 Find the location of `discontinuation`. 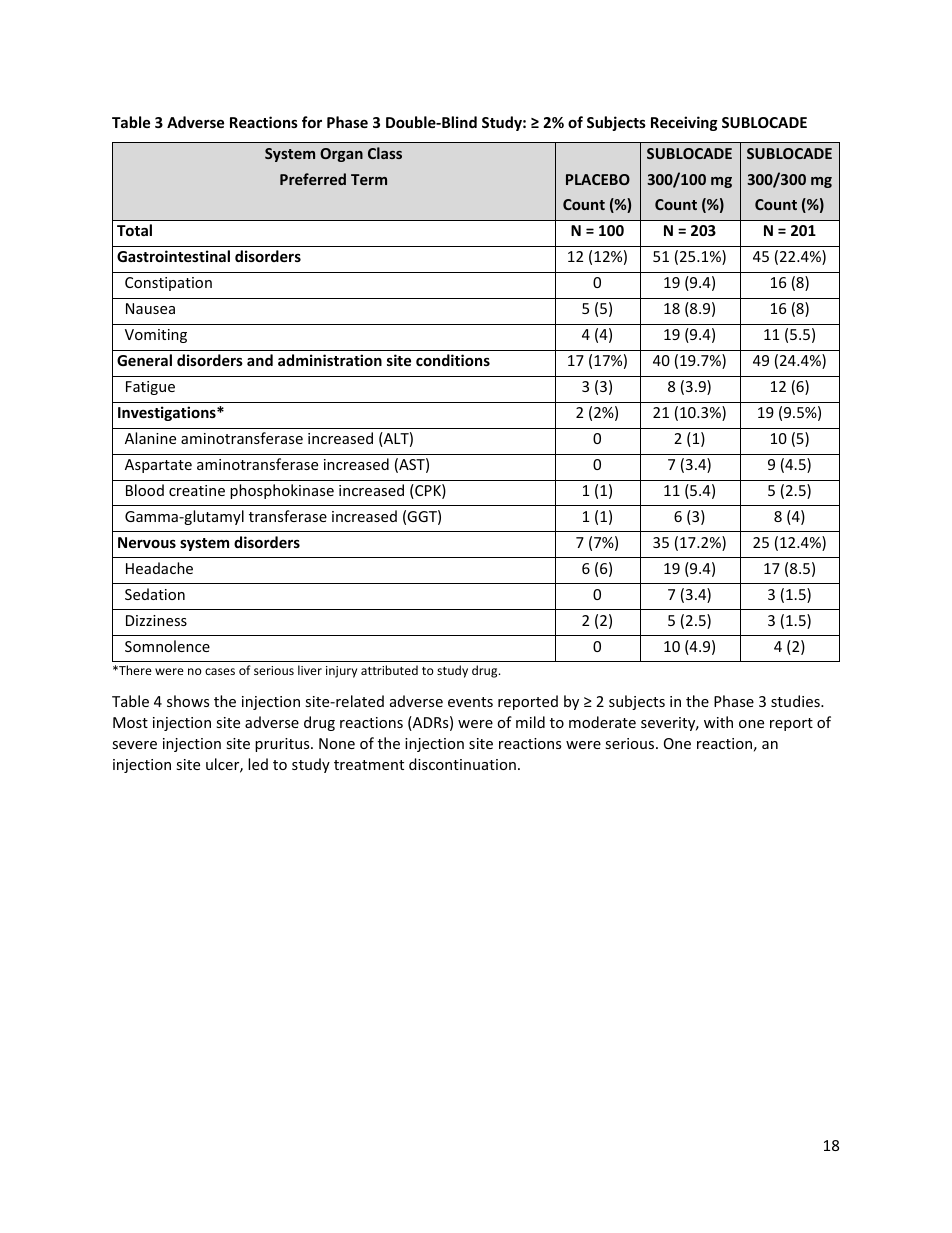

discontinuation is located at coordinates (462, 764).
